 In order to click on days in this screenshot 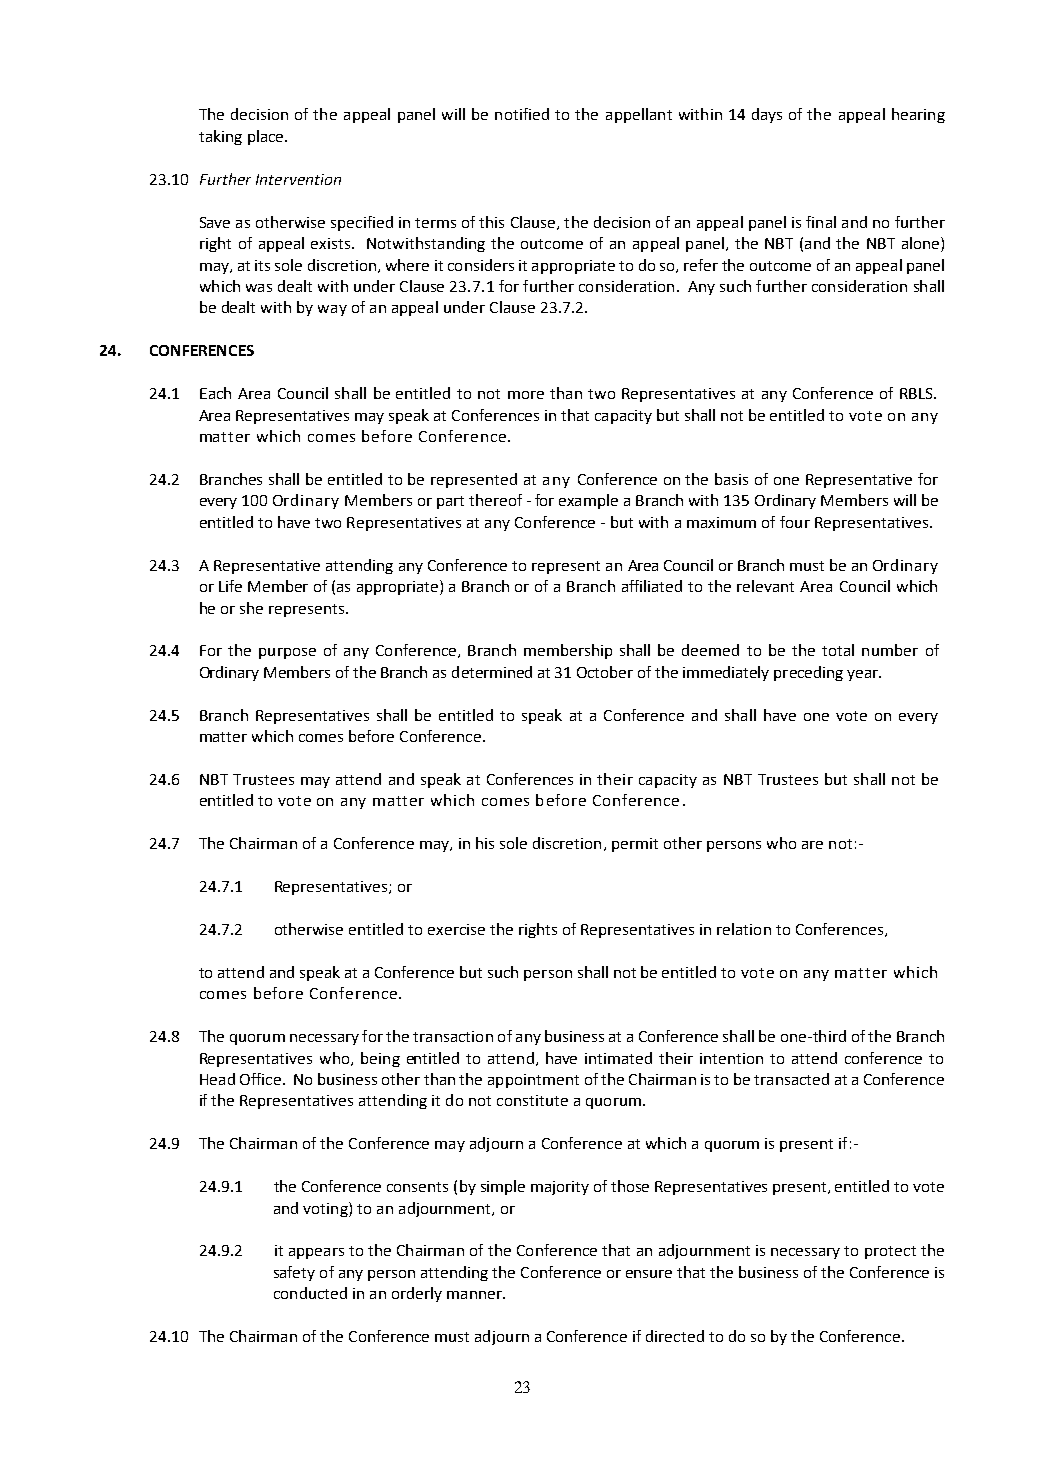, I will do `click(767, 115)`.
